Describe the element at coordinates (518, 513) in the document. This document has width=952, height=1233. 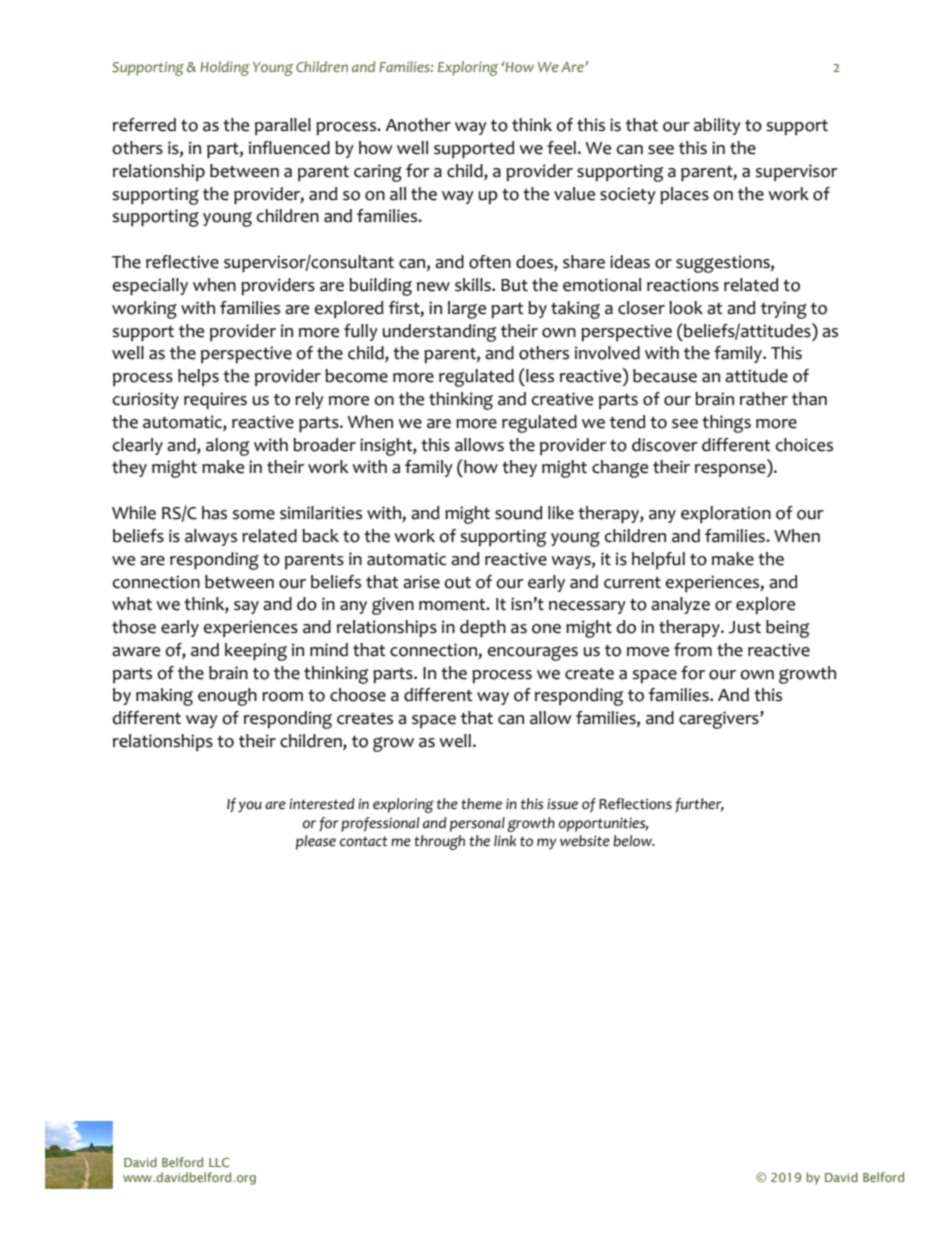
I see `sound` at that location.
